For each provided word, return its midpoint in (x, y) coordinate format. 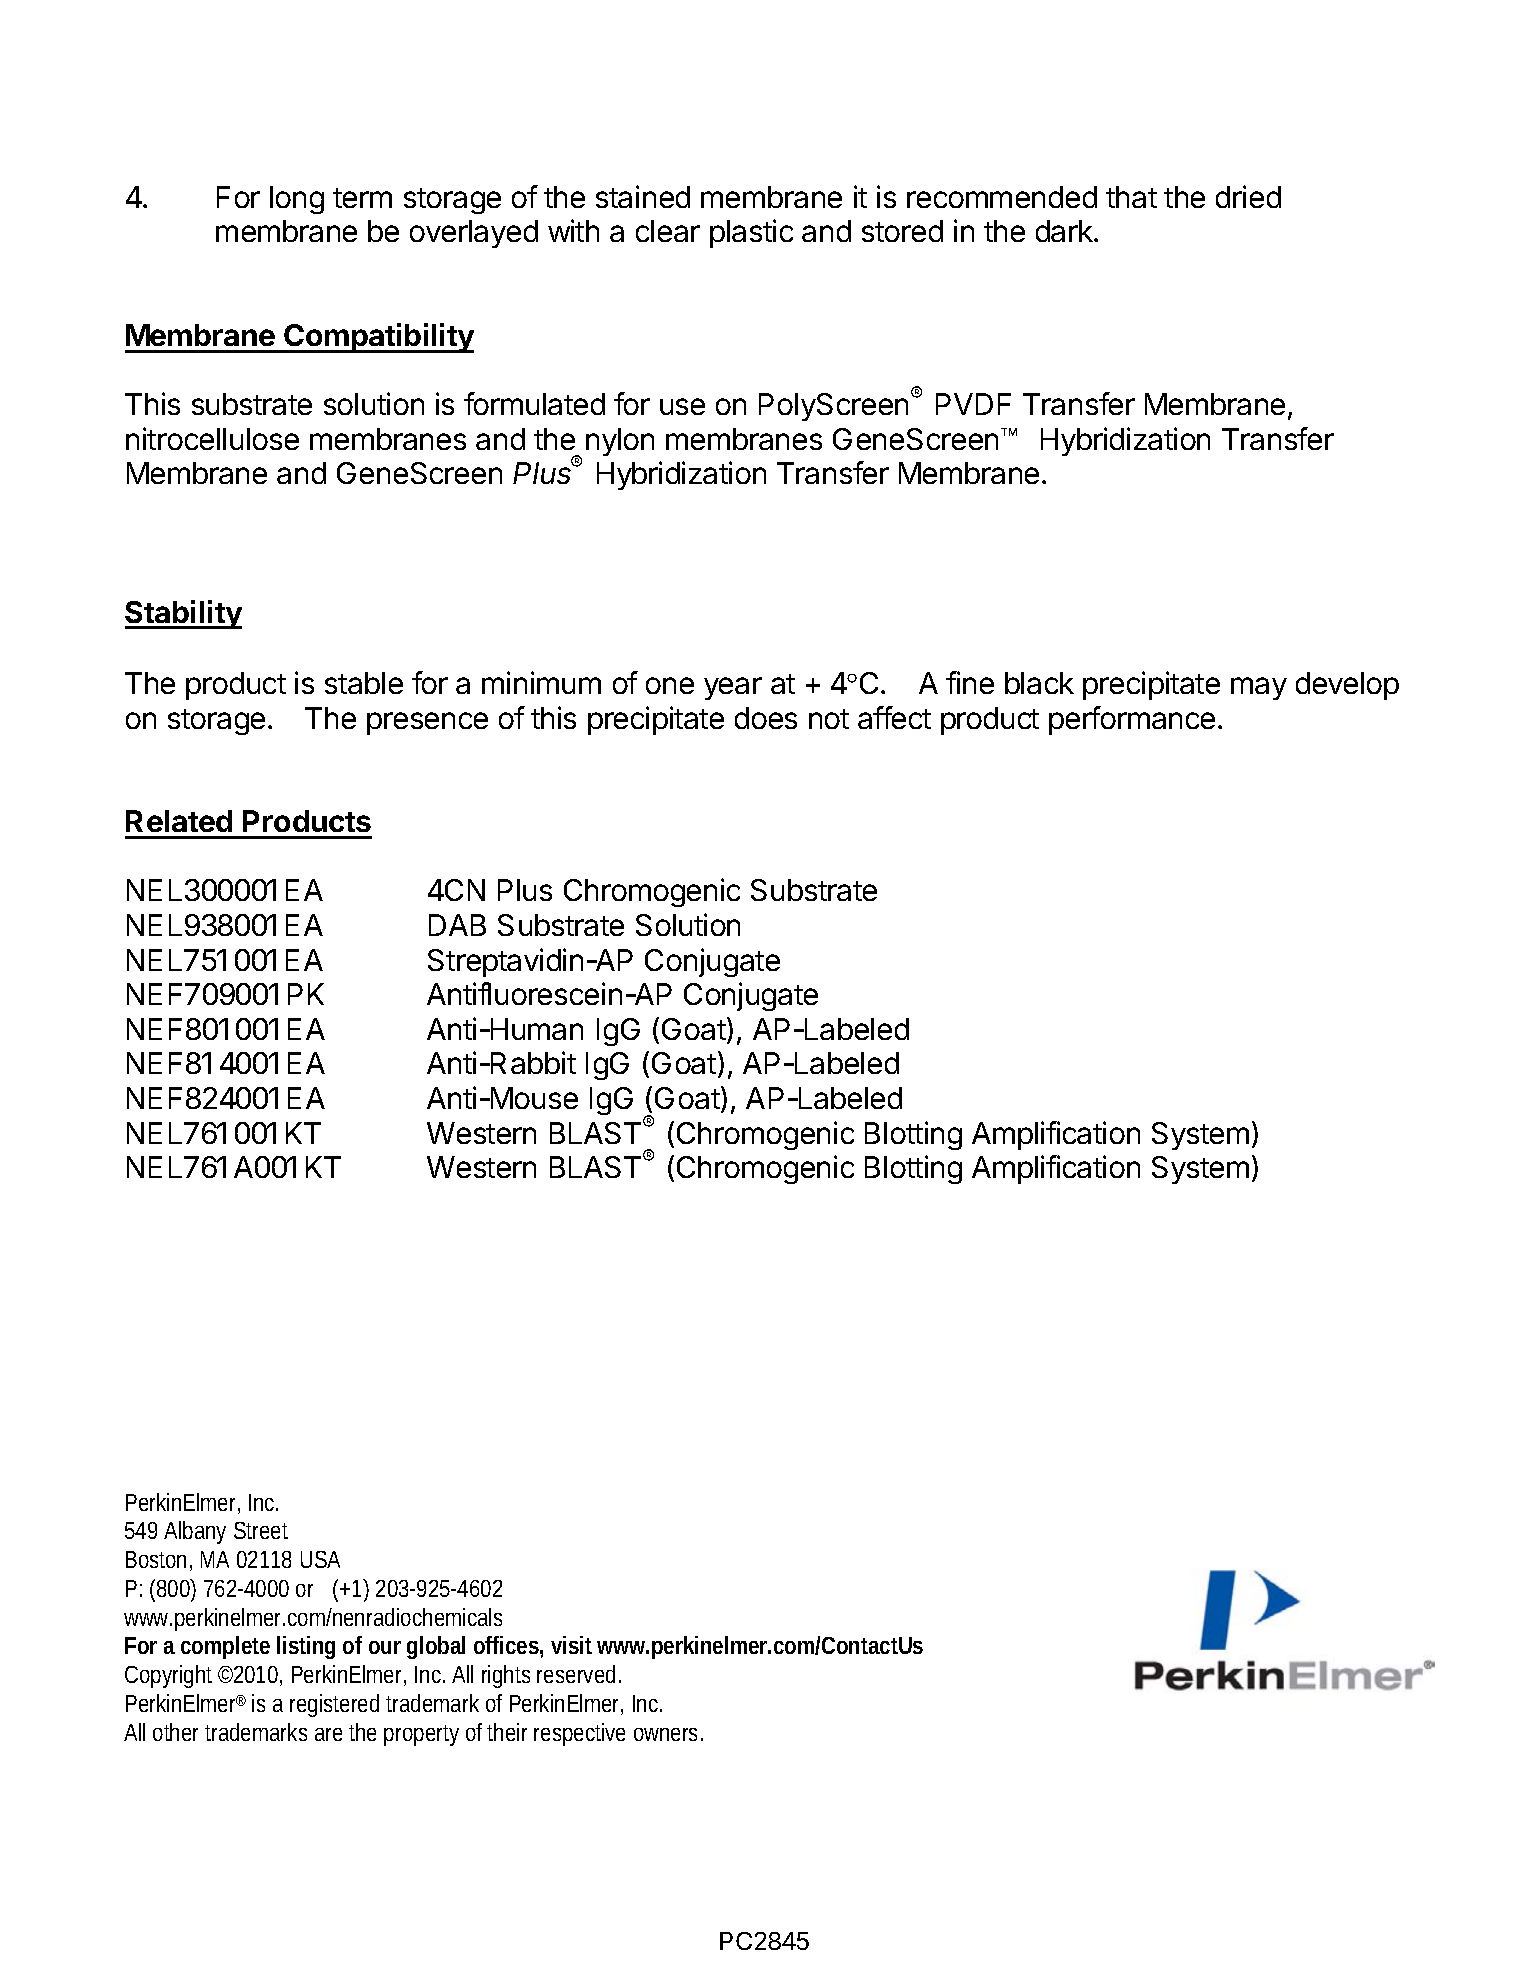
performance (1132, 720)
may (1259, 688)
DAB (457, 925)
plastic (751, 233)
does (766, 718)
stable (364, 683)
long (297, 200)
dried (1248, 196)
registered (334, 1705)
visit (571, 1645)
